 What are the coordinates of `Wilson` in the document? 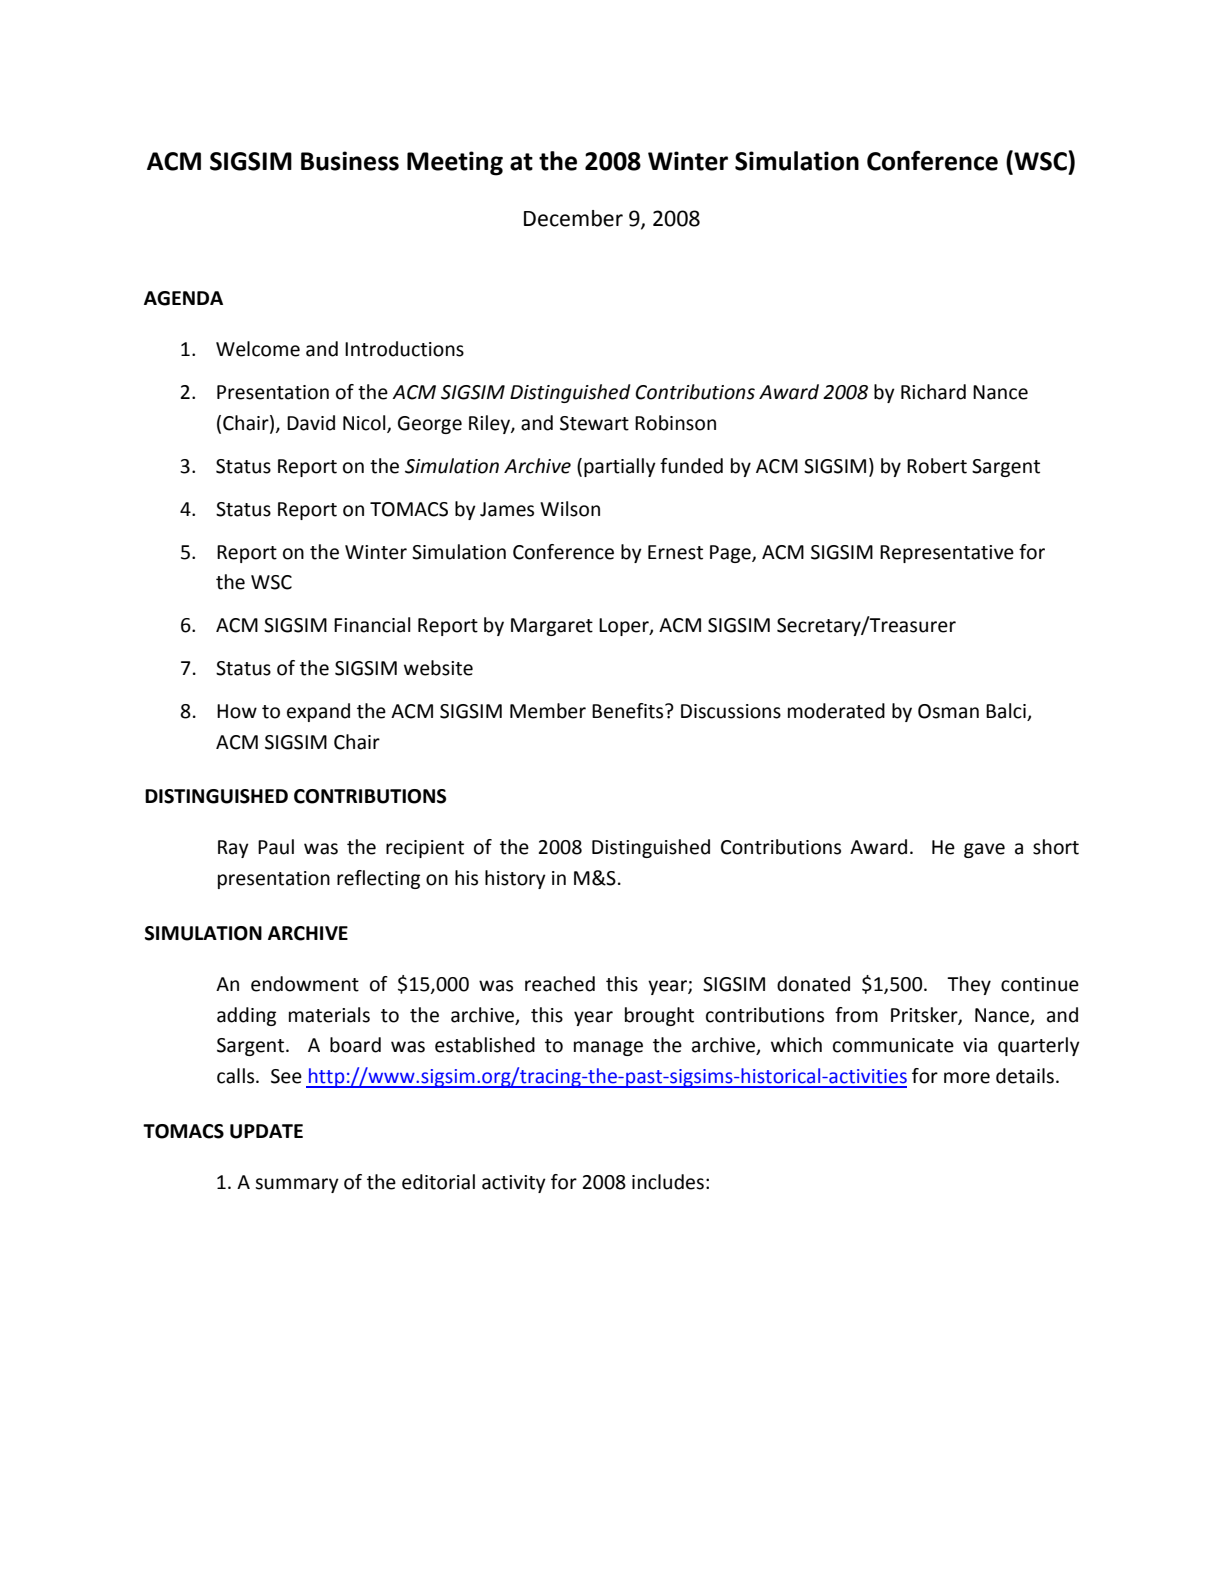 It's located at (570, 509).
